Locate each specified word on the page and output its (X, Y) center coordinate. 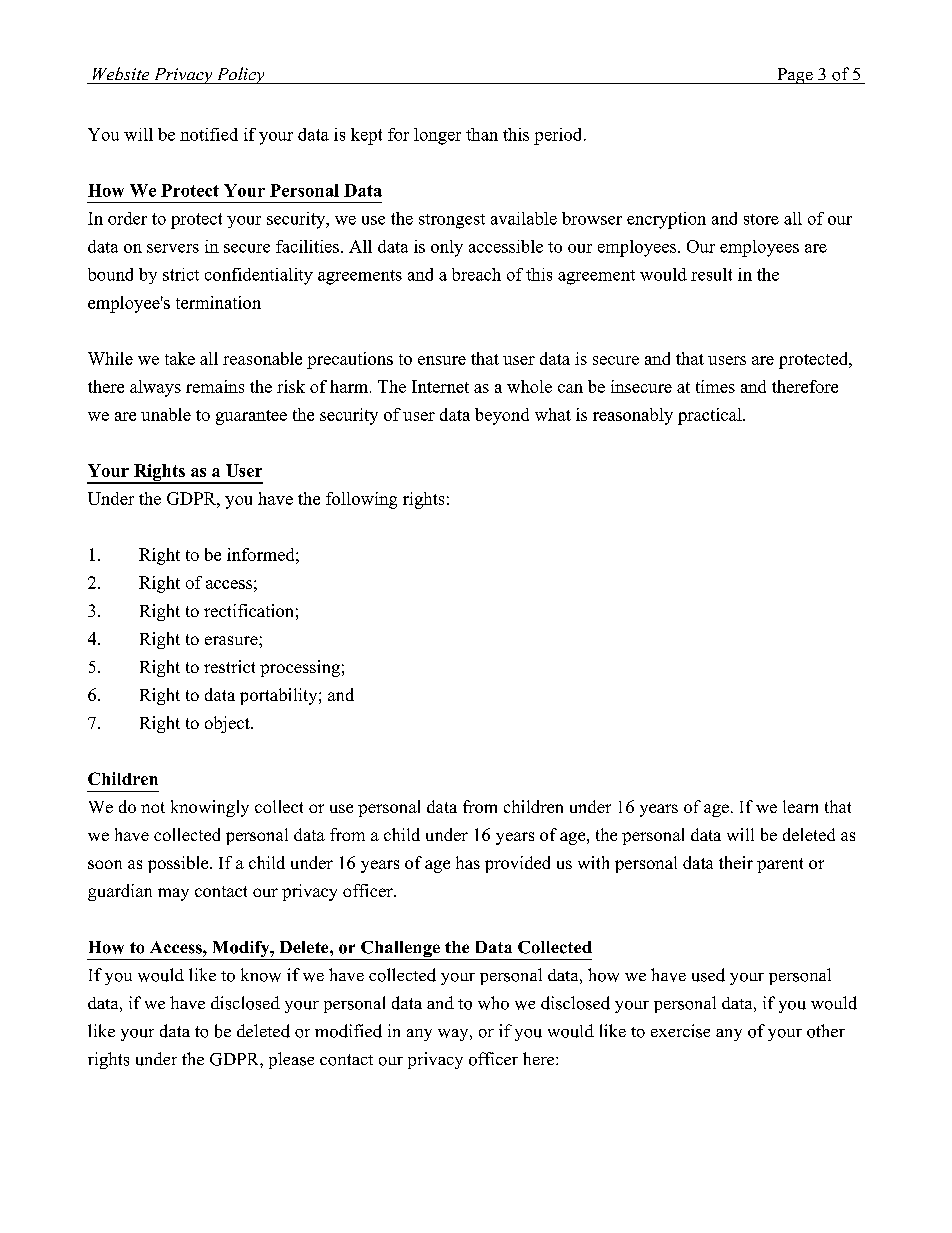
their (736, 862)
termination (218, 302)
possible (179, 864)
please (291, 1060)
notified (209, 134)
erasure (232, 640)
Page (795, 76)
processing (300, 668)
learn (800, 806)
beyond (502, 416)
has (468, 862)
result (711, 274)
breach (476, 274)
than (482, 134)
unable (166, 414)
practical (711, 416)
